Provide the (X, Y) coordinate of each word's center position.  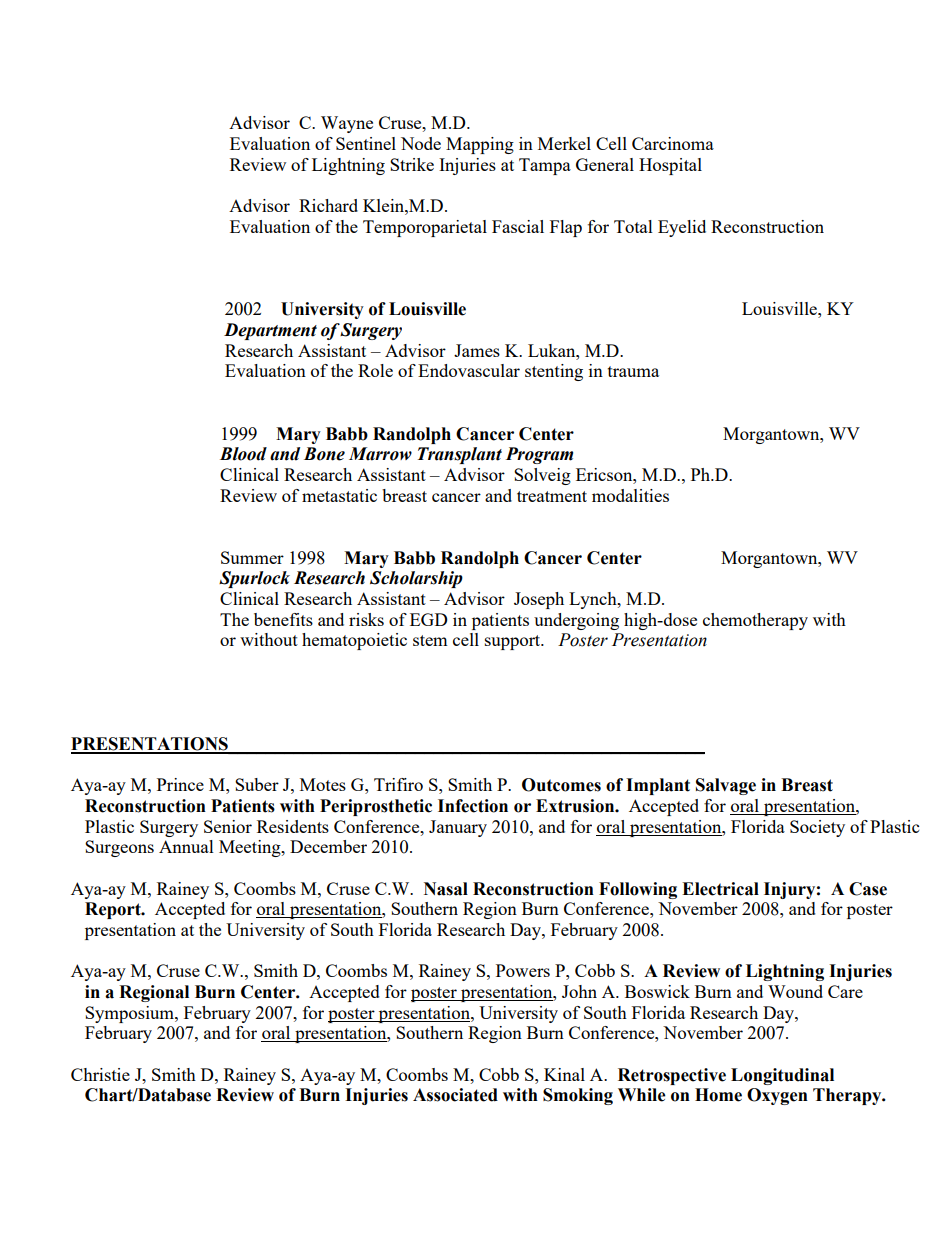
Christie (100, 1074)
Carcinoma (673, 143)
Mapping (480, 145)
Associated (455, 1095)
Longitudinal (782, 1076)
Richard (328, 205)
